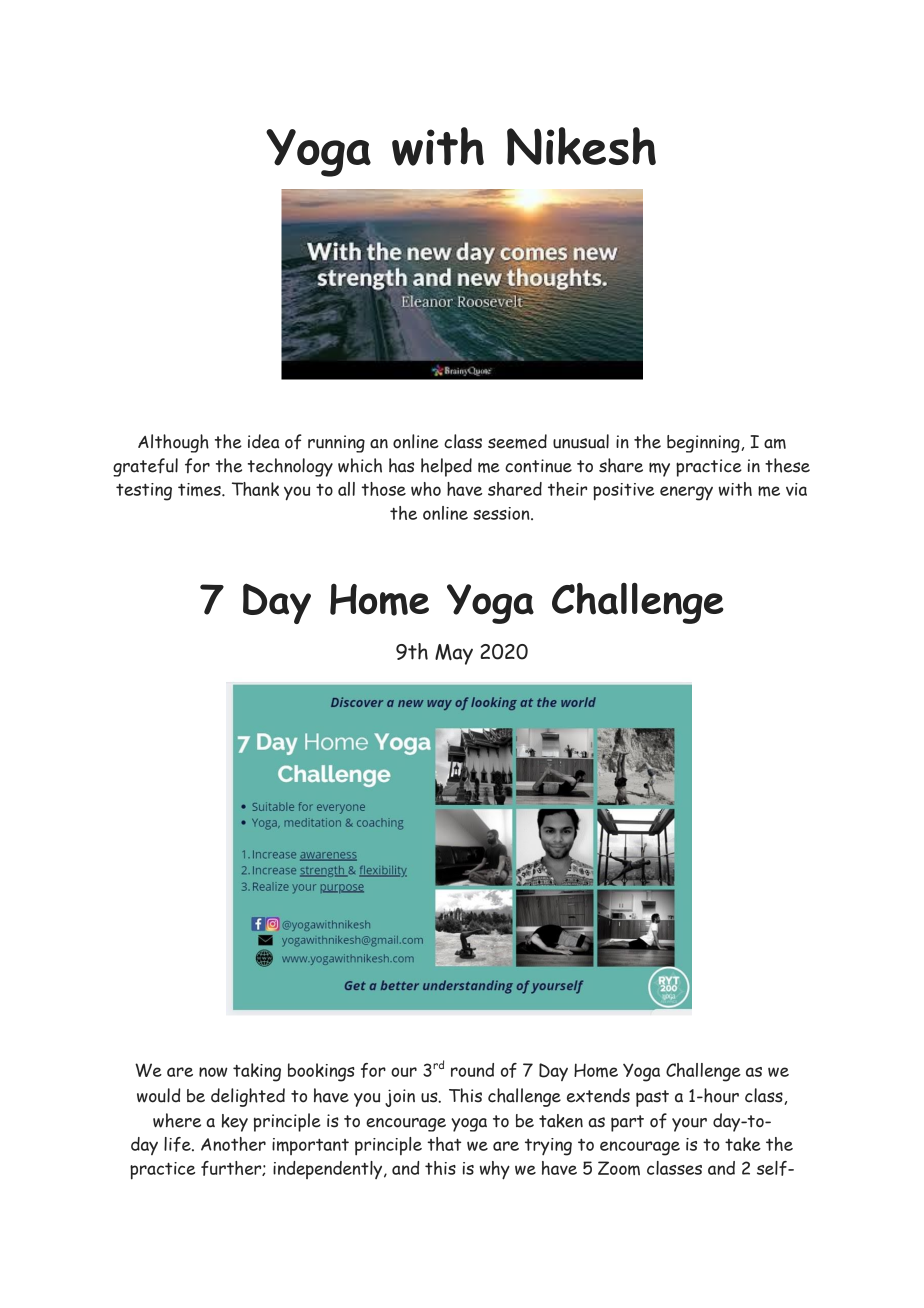 Image resolution: width=924 pixels, height=1308 pixels. What do you see at coordinates (233, 1144) in the screenshot?
I see `Another` at bounding box center [233, 1144].
